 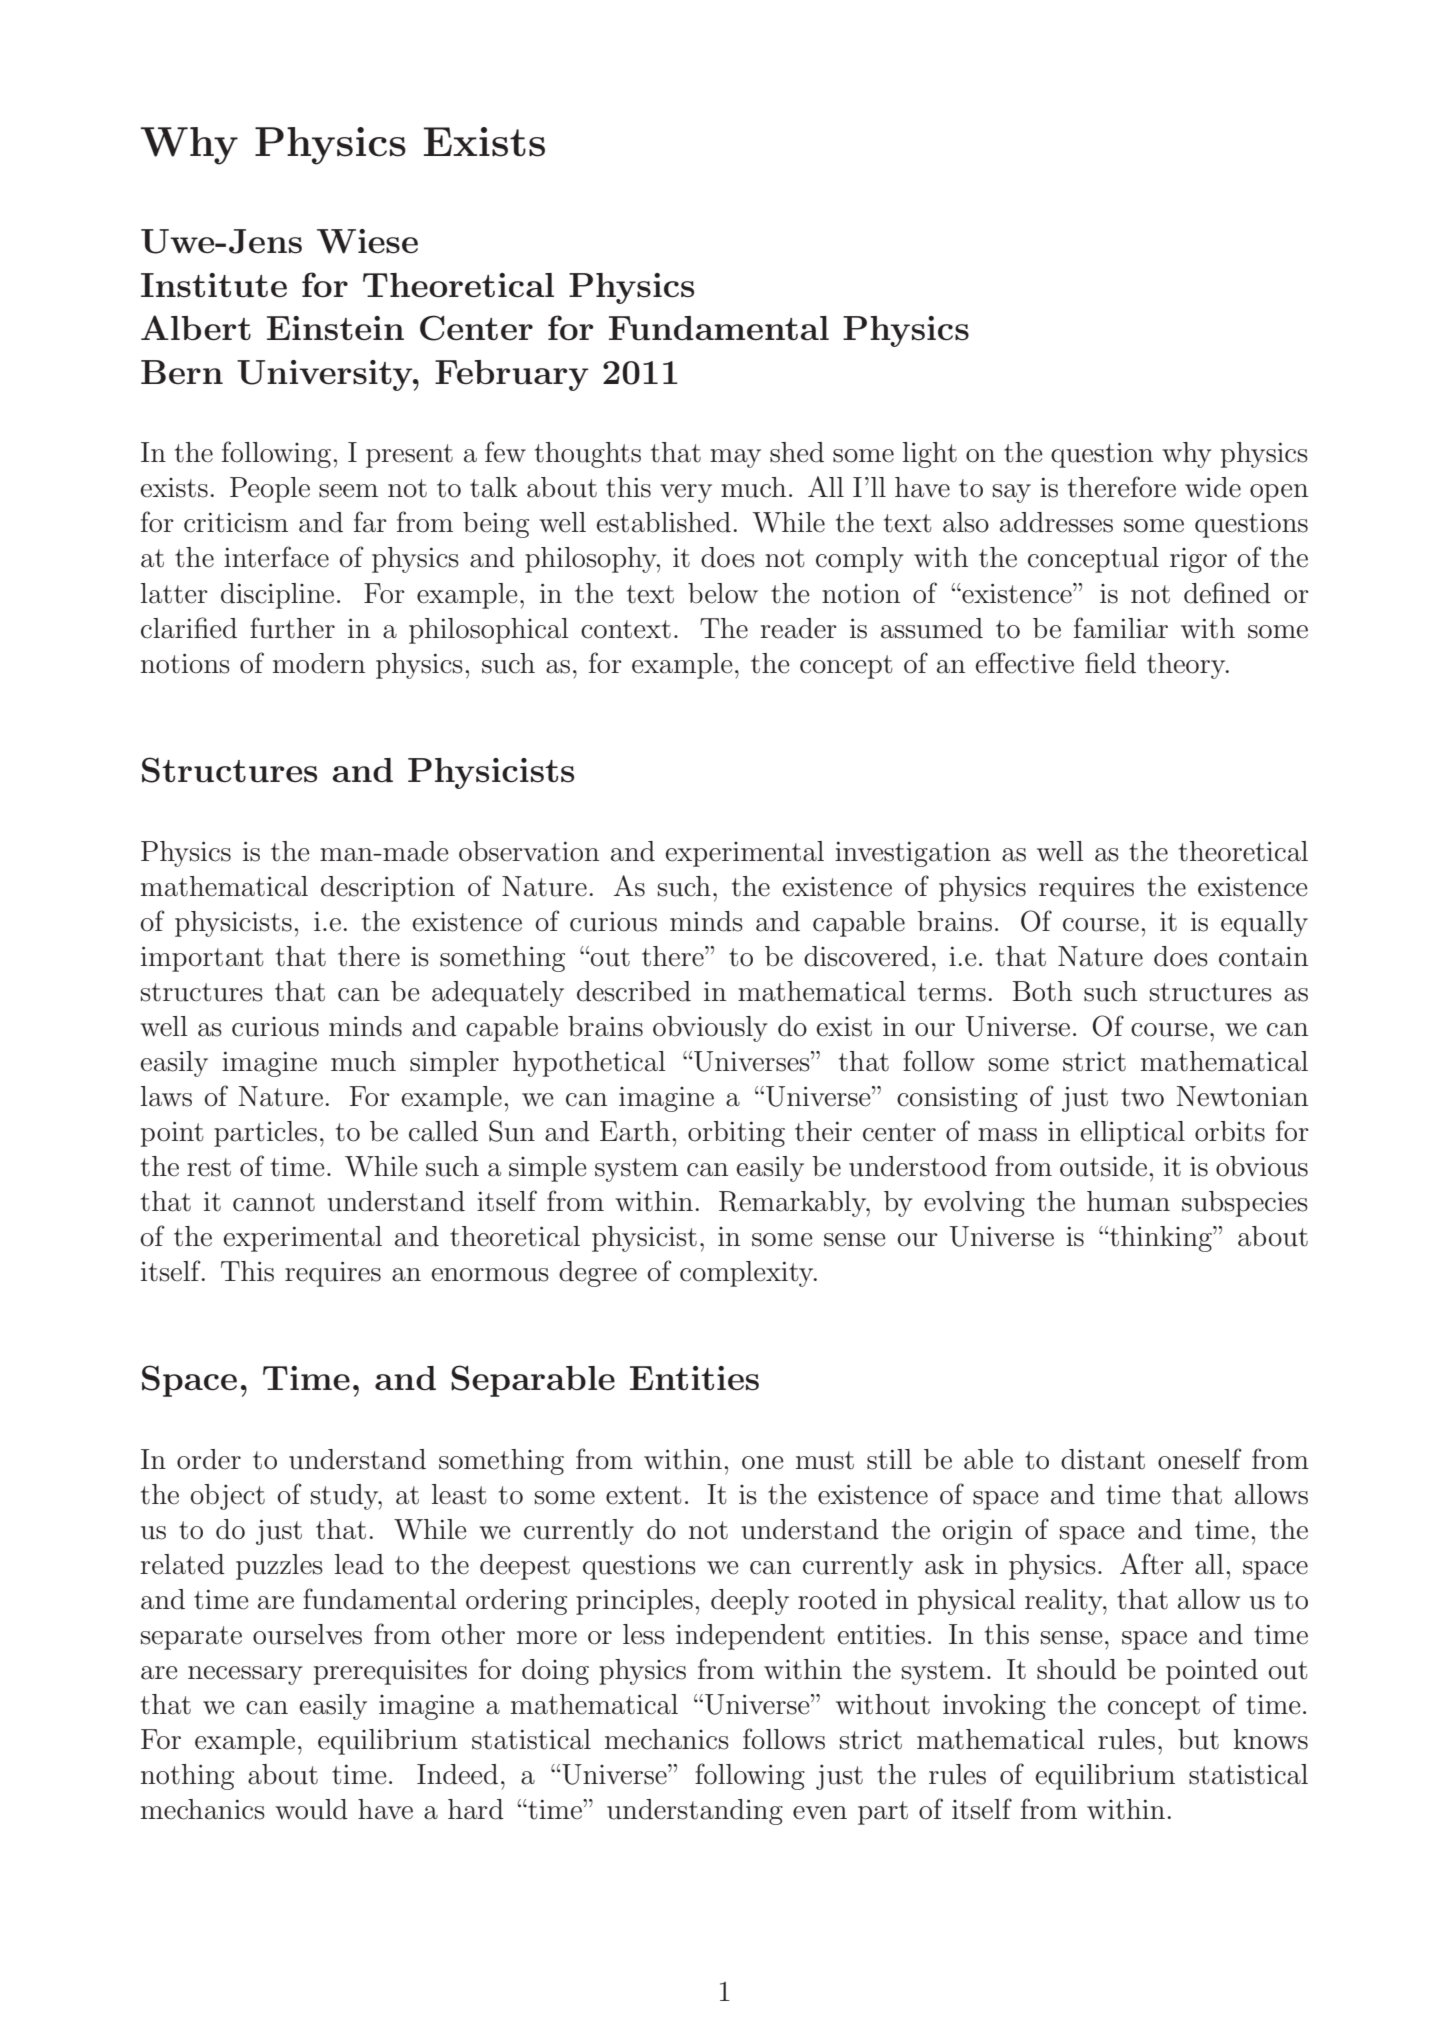 What do you see at coordinates (274, 1202) in the screenshot?
I see `cannot` at bounding box center [274, 1202].
